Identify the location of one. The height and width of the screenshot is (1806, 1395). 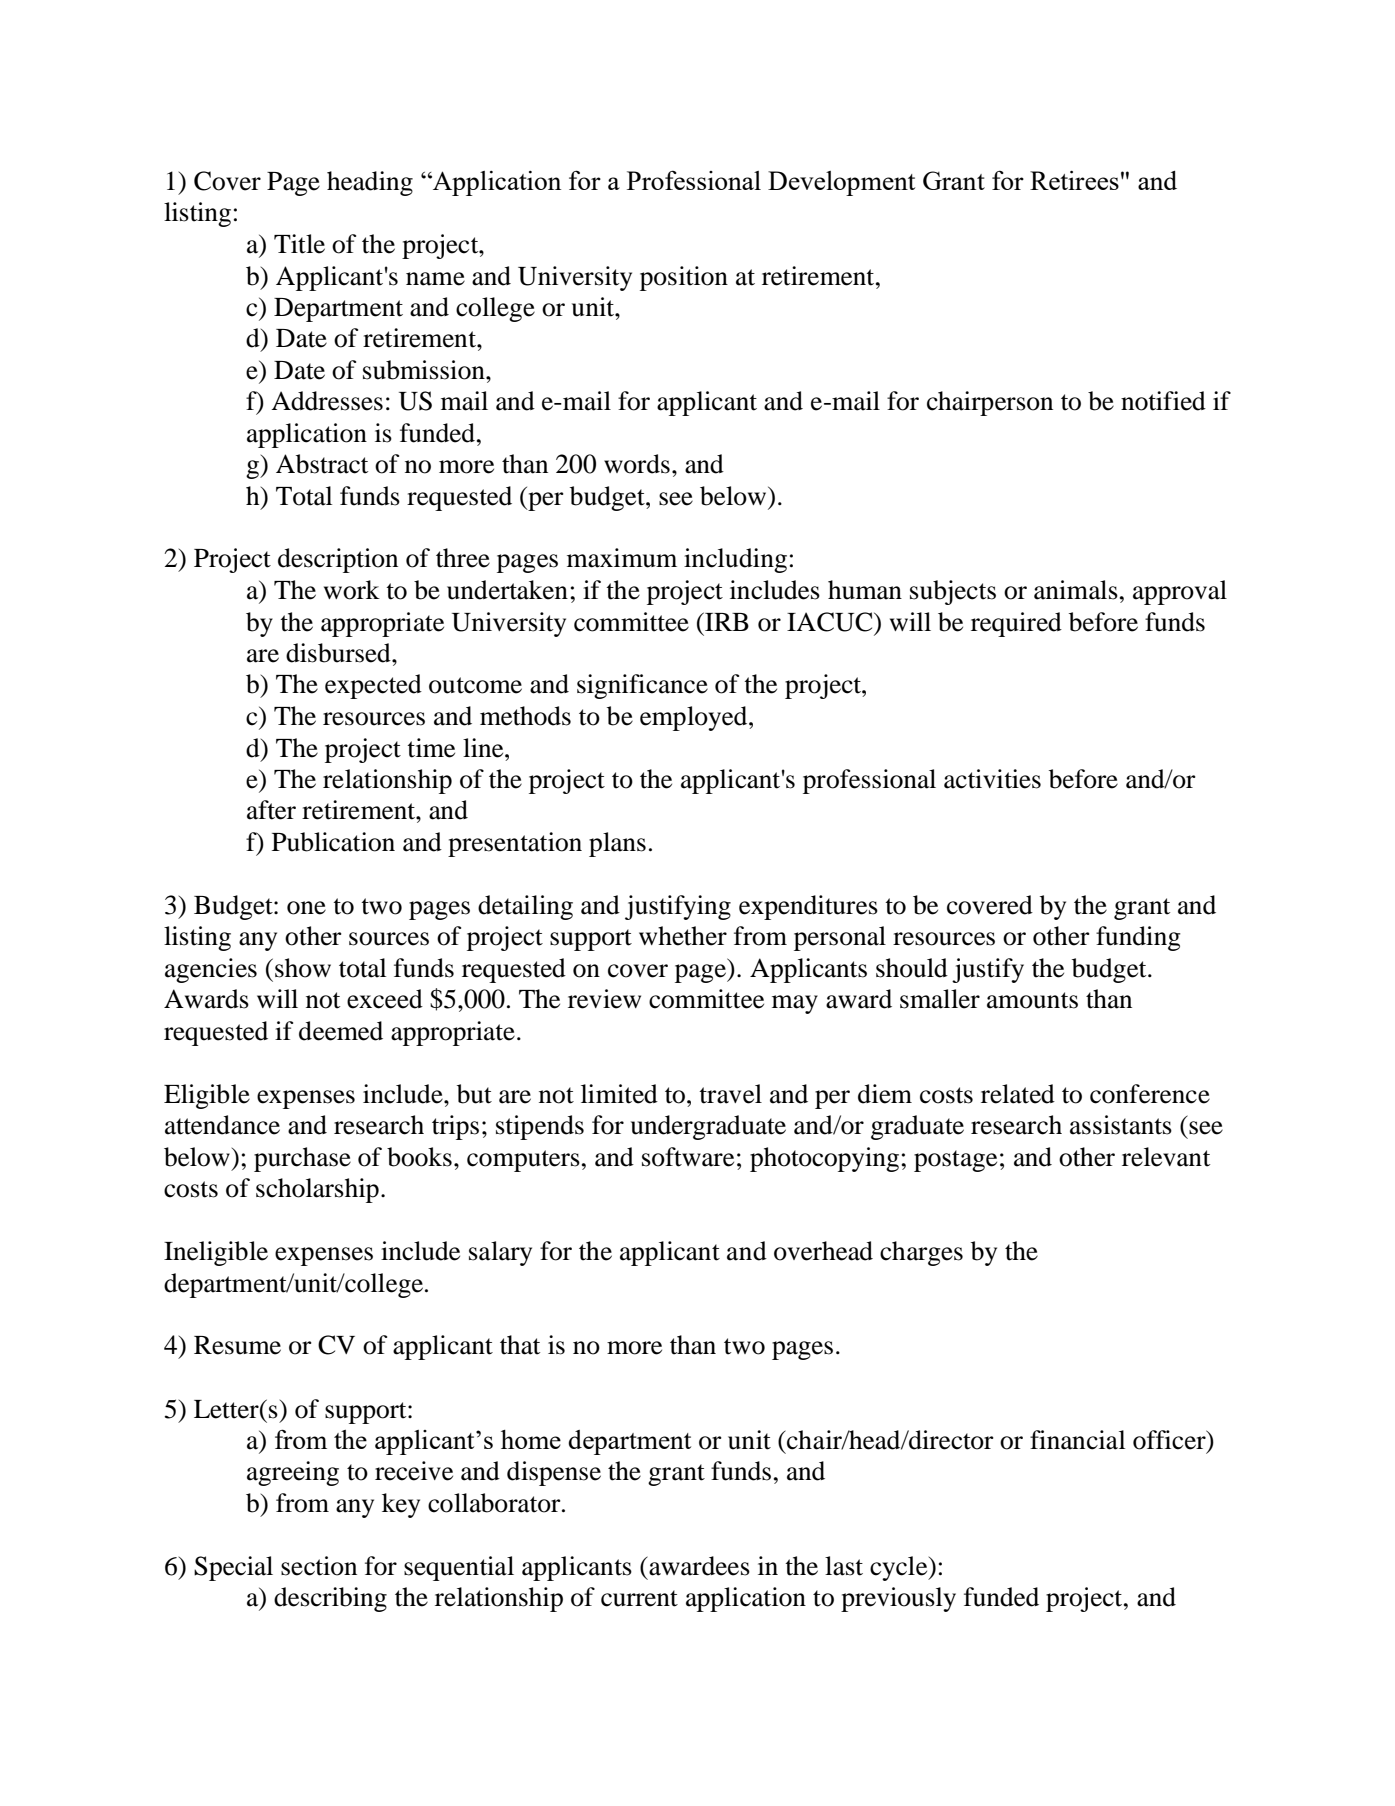
(306, 908).
